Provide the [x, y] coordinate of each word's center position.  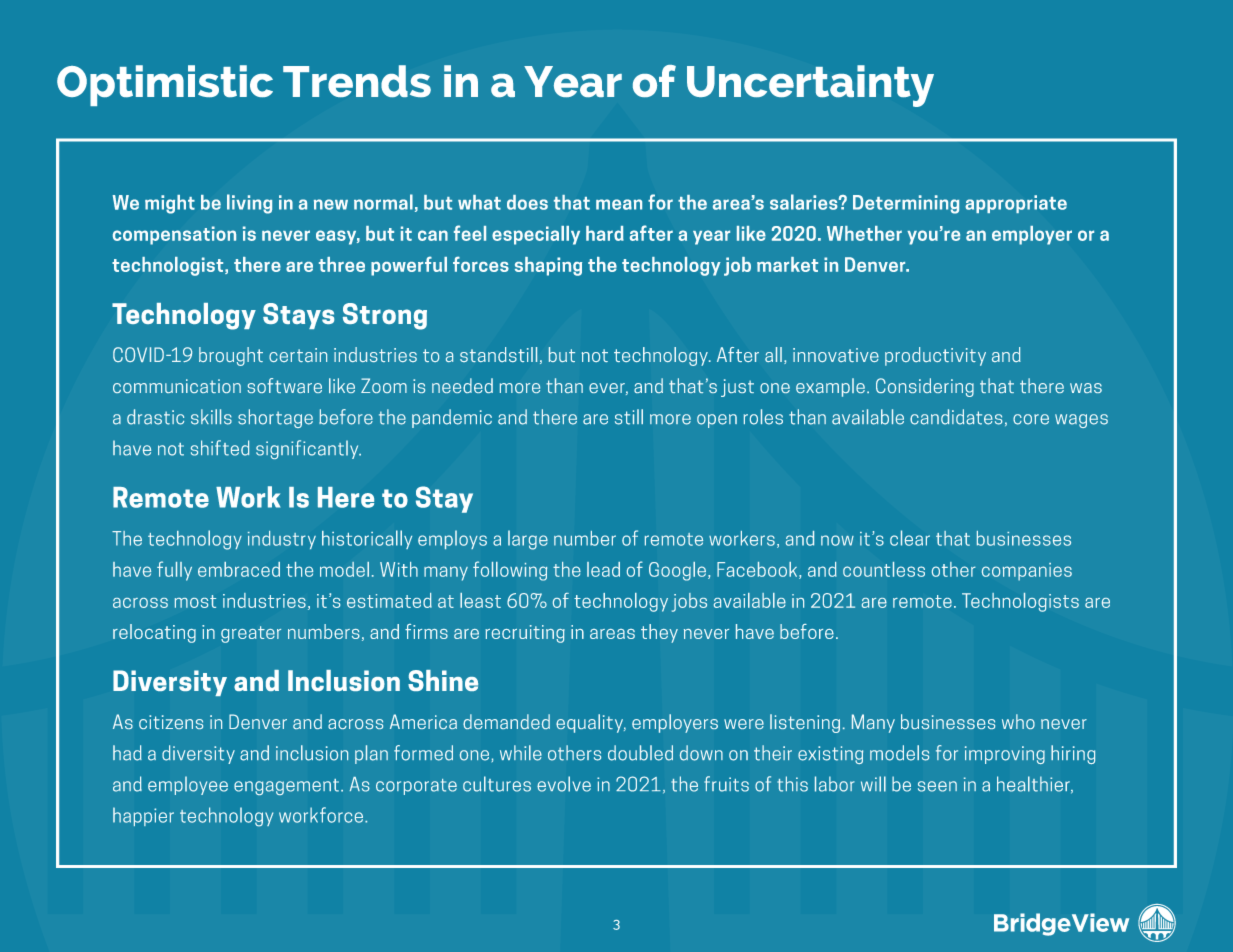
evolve [564, 784]
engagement [288, 787]
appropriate [1016, 204]
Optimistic [165, 85]
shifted [220, 448]
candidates [956, 417]
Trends [357, 81]
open [717, 421]
